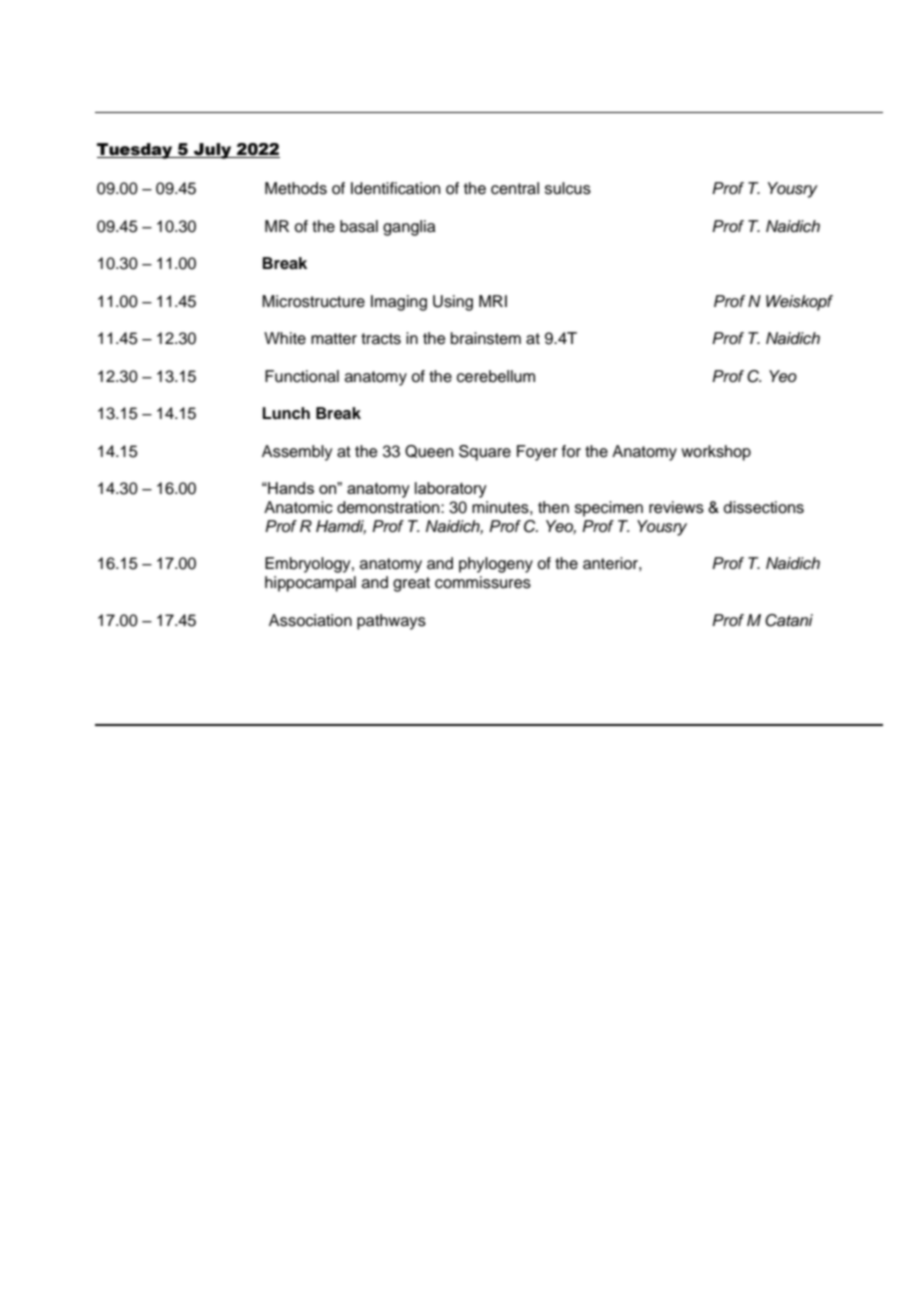 The width and height of the page is (924, 1308). I want to click on MRI, so click(493, 301).
